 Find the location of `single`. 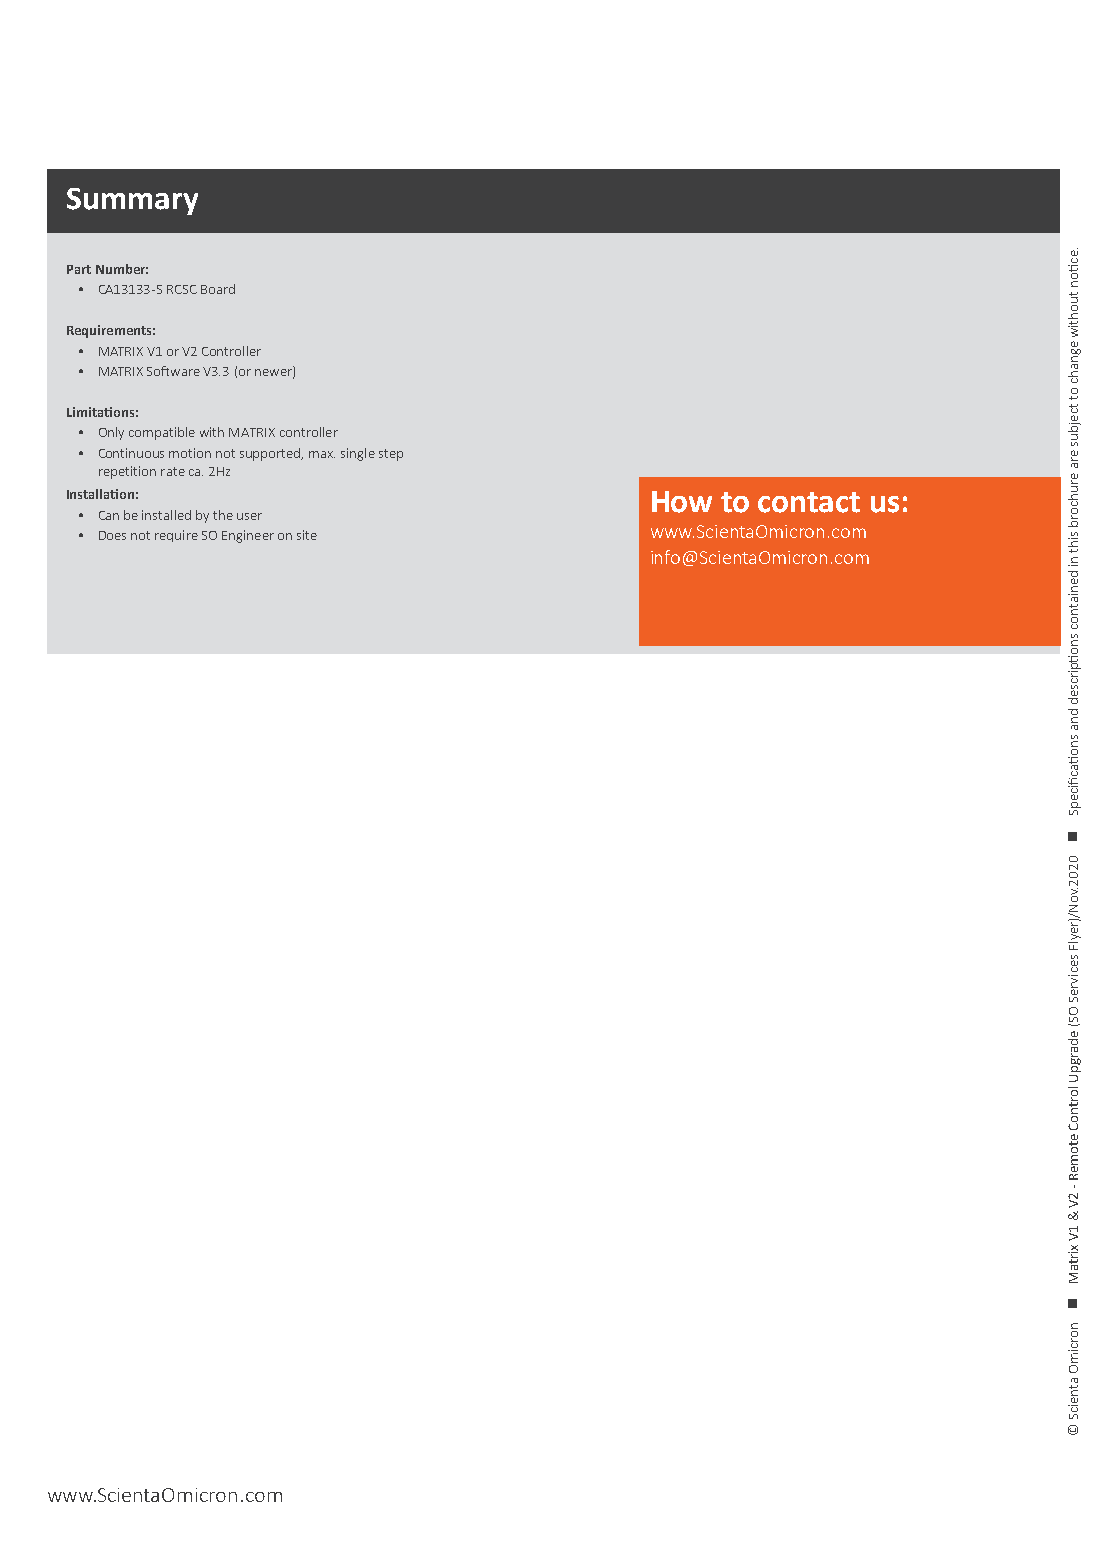

single is located at coordinates (358, 454).
